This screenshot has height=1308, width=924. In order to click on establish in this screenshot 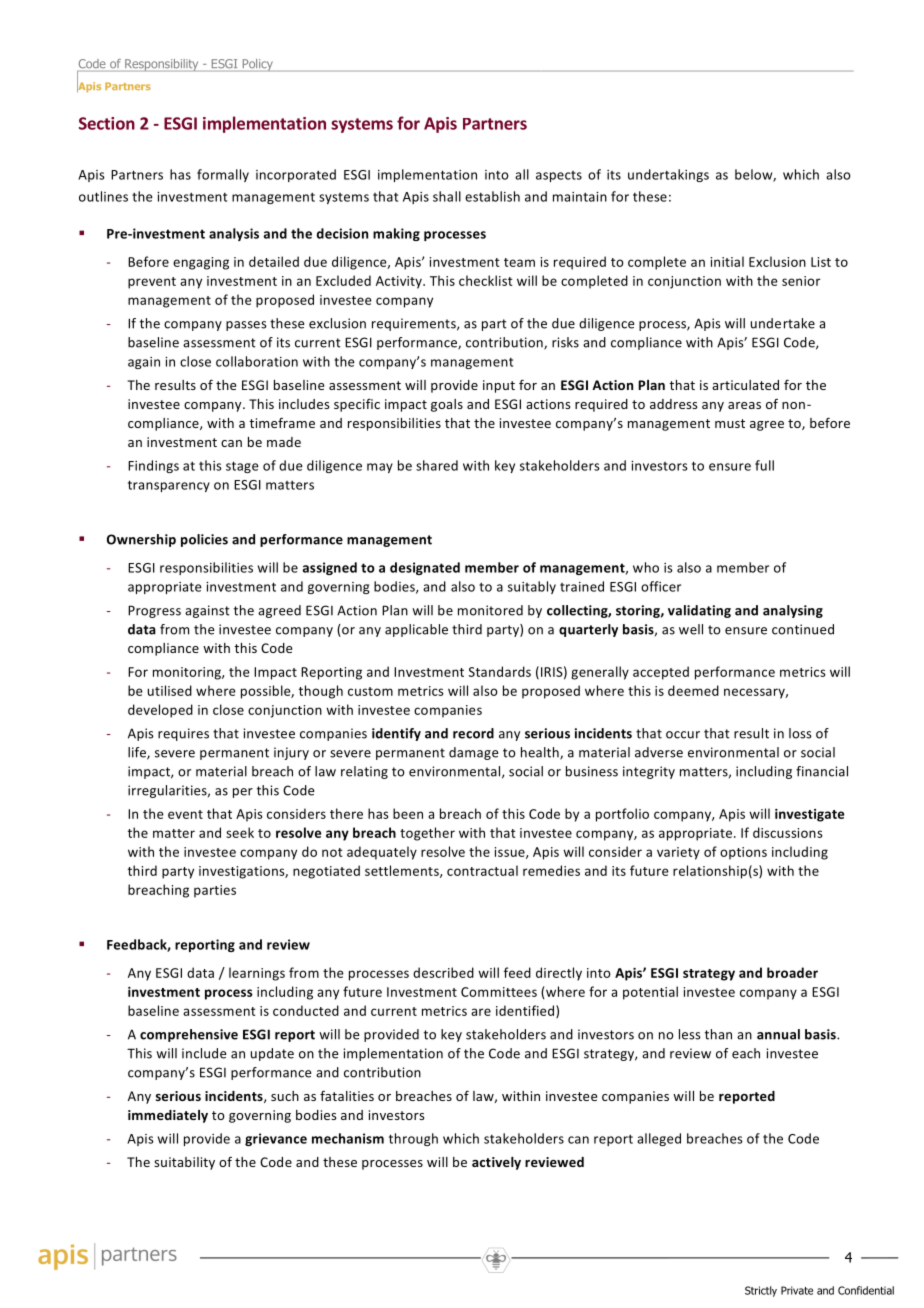, I will do `click(492, 196)`.
